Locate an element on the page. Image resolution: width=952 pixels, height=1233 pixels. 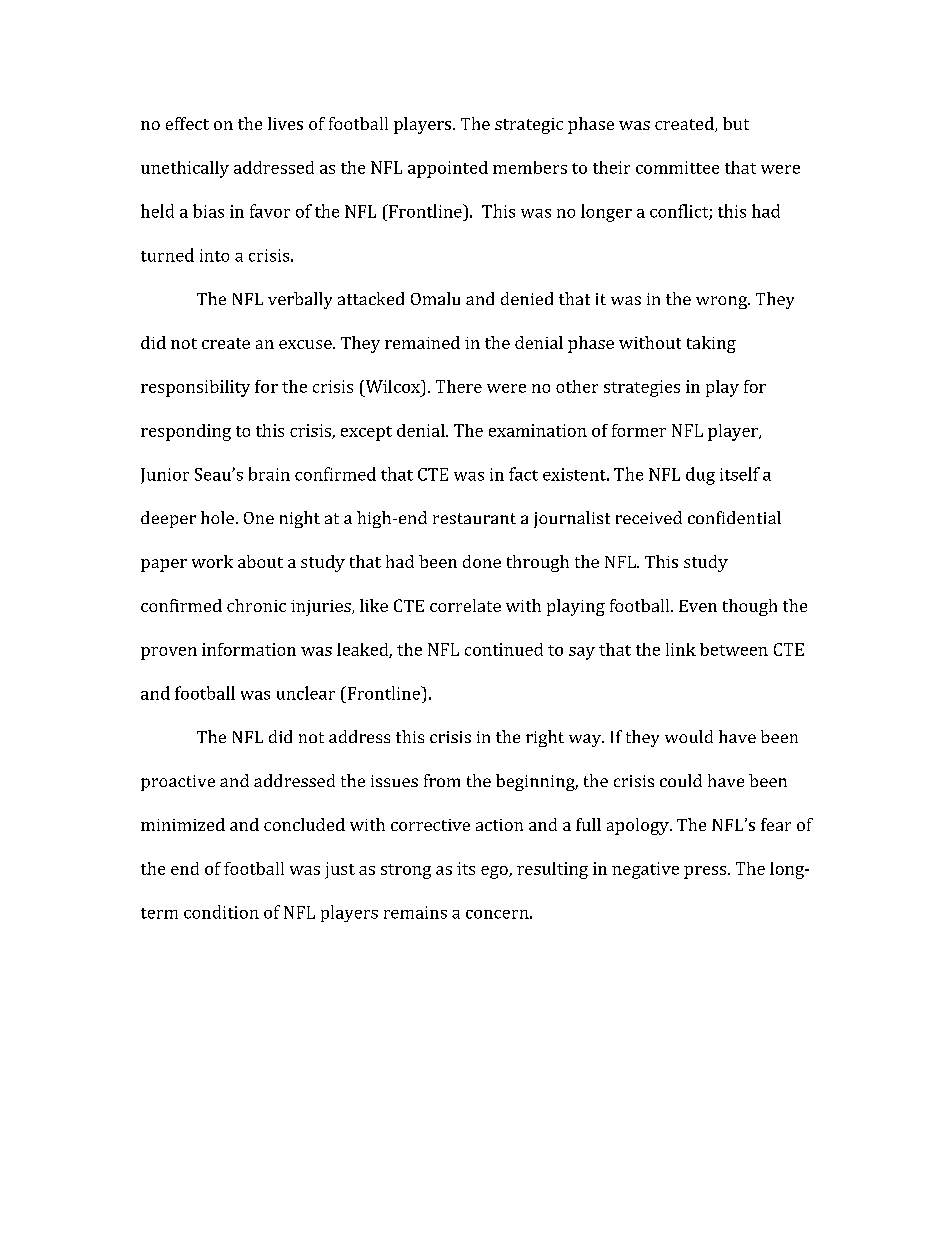
continued is located at coordinates (504, 649).
